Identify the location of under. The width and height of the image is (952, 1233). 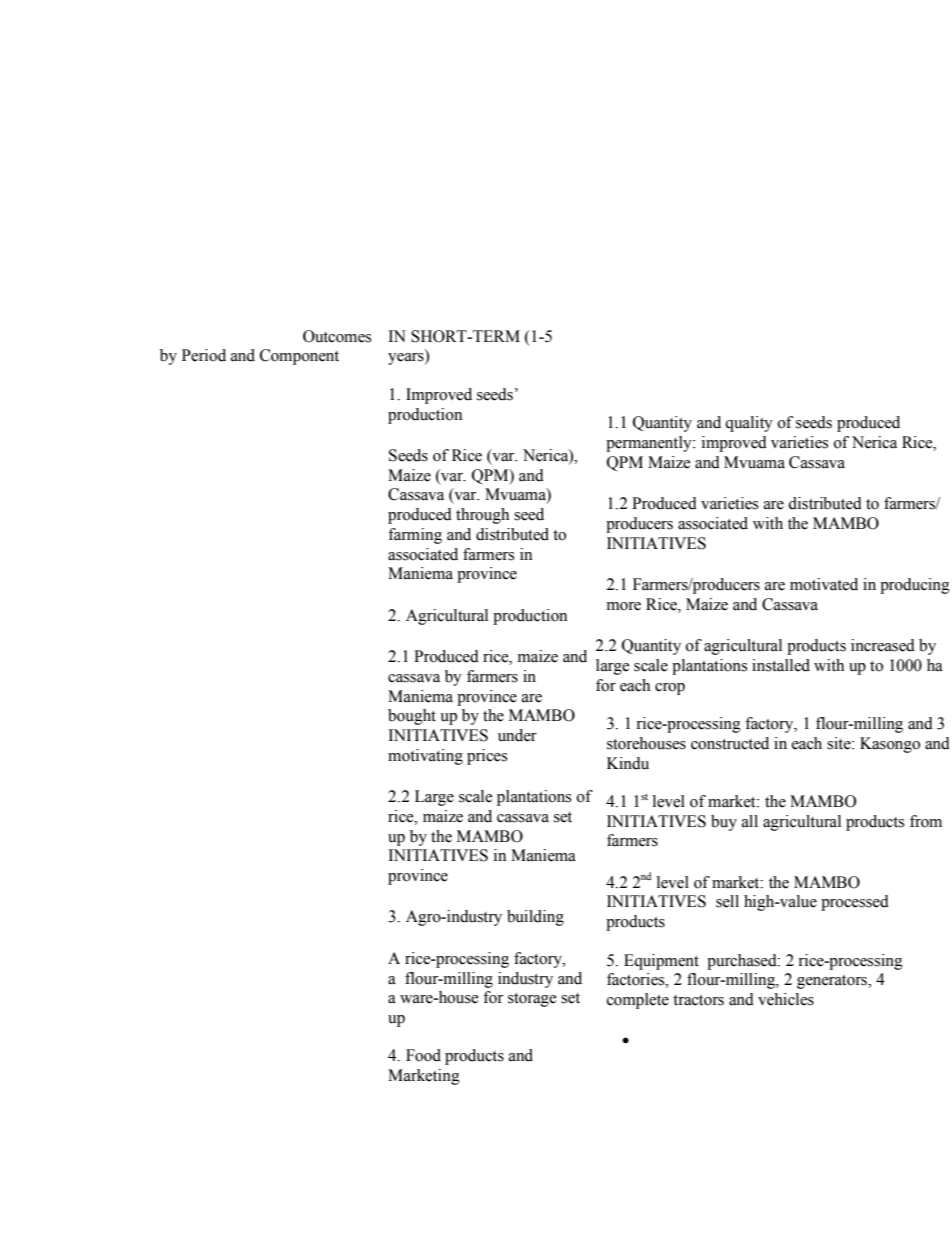
(517, 735).
